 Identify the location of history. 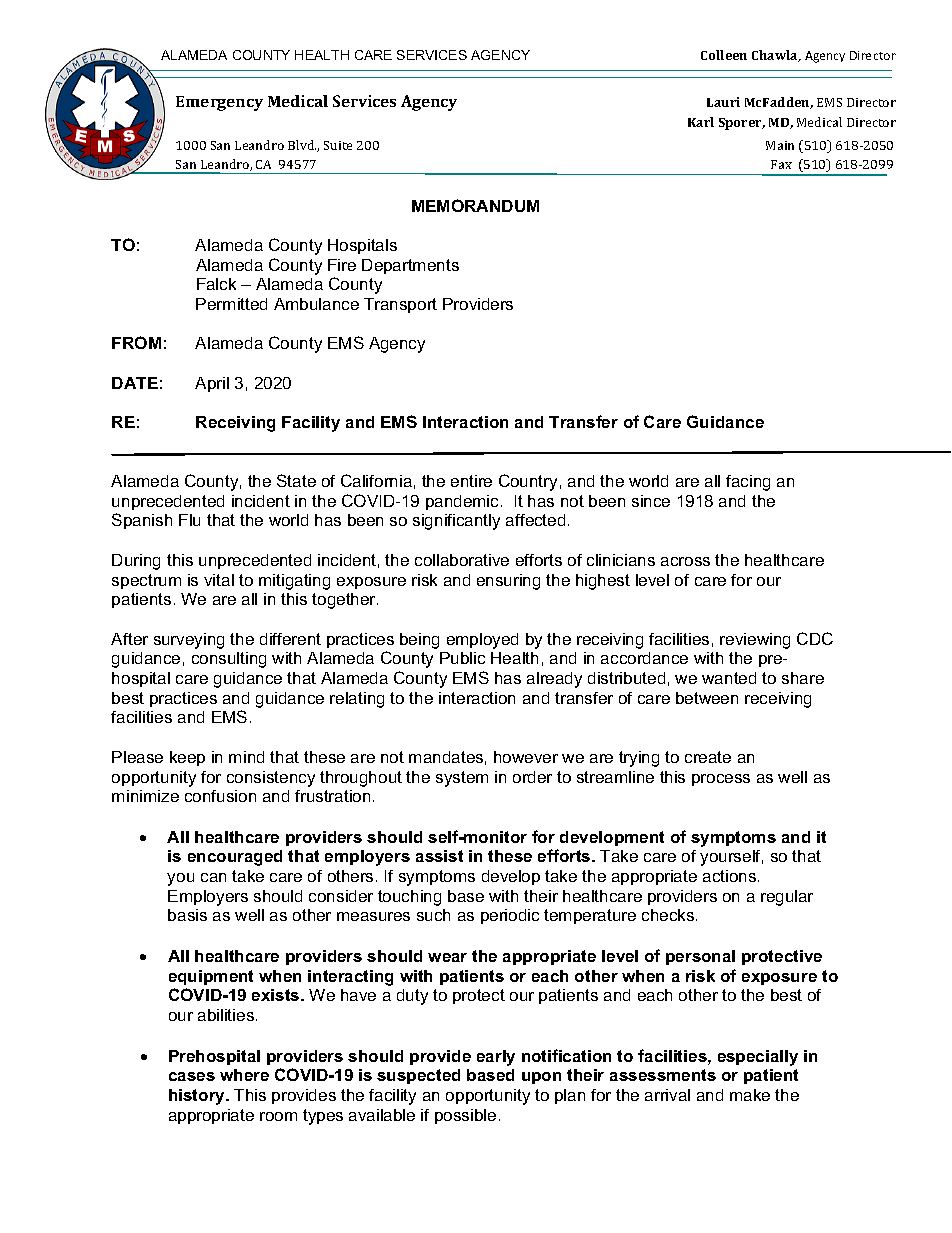
(198, 1097).
